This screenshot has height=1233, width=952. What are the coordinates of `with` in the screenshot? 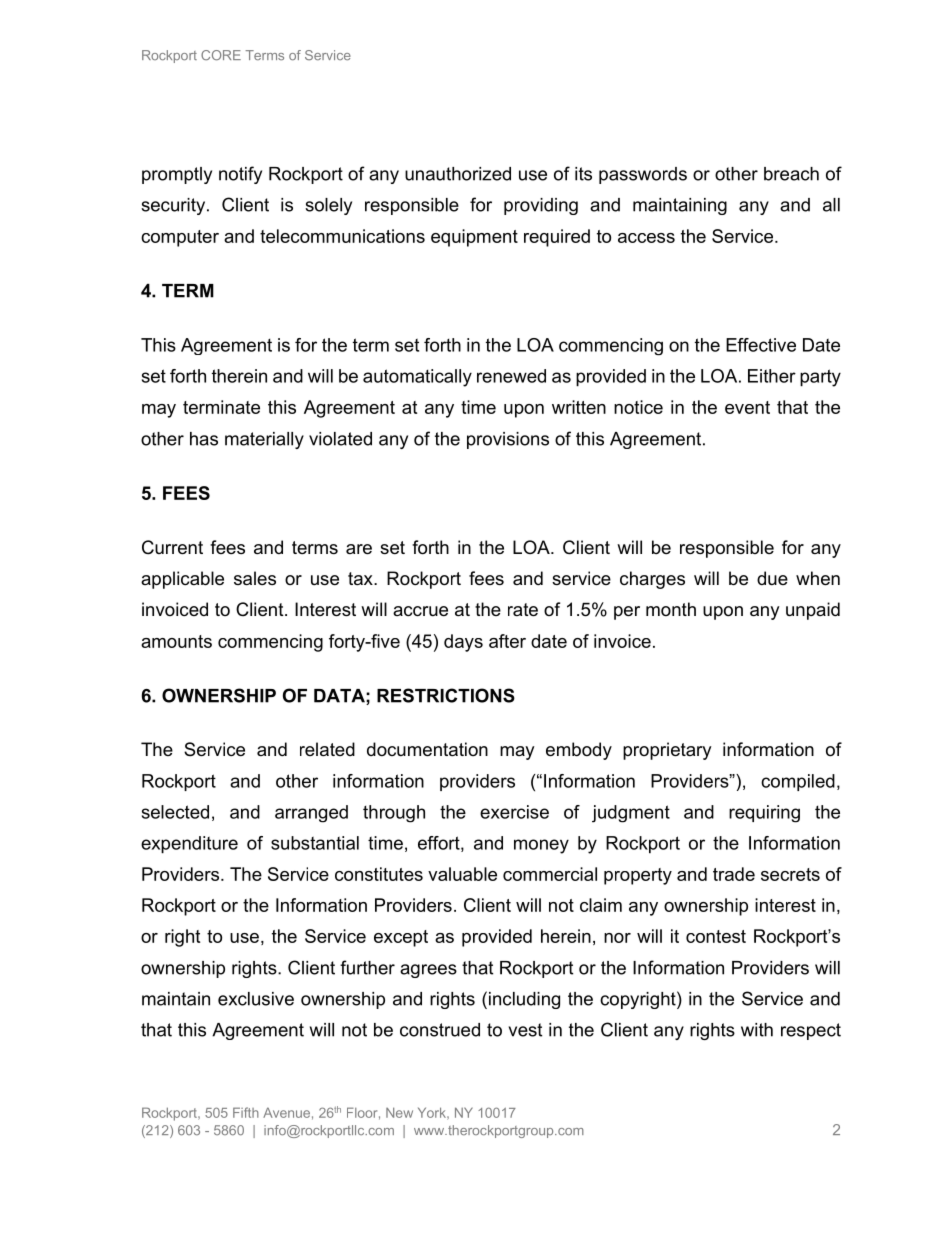 It's located at (757, 1030).
